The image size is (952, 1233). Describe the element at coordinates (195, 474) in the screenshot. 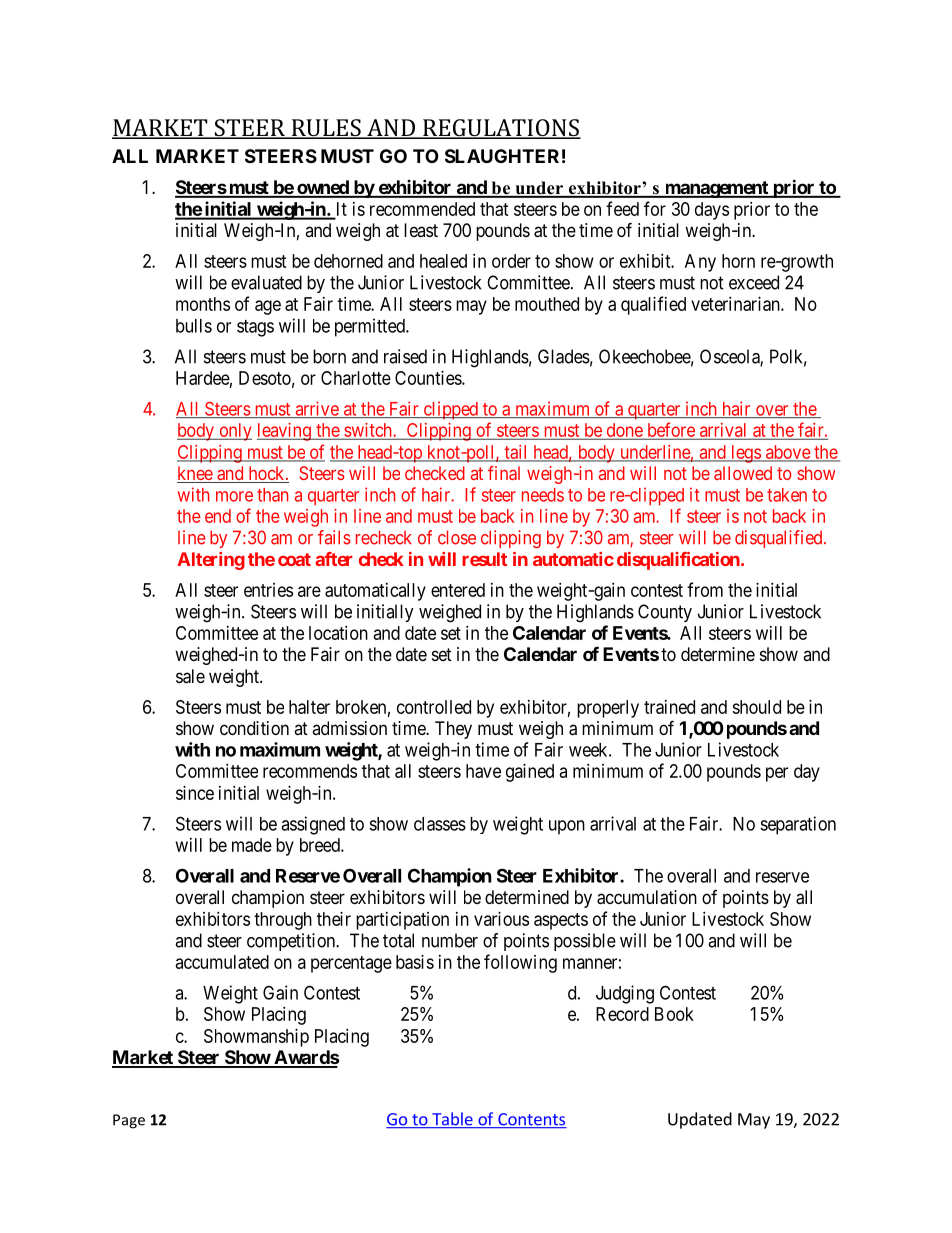

I see `knee` at that location.
